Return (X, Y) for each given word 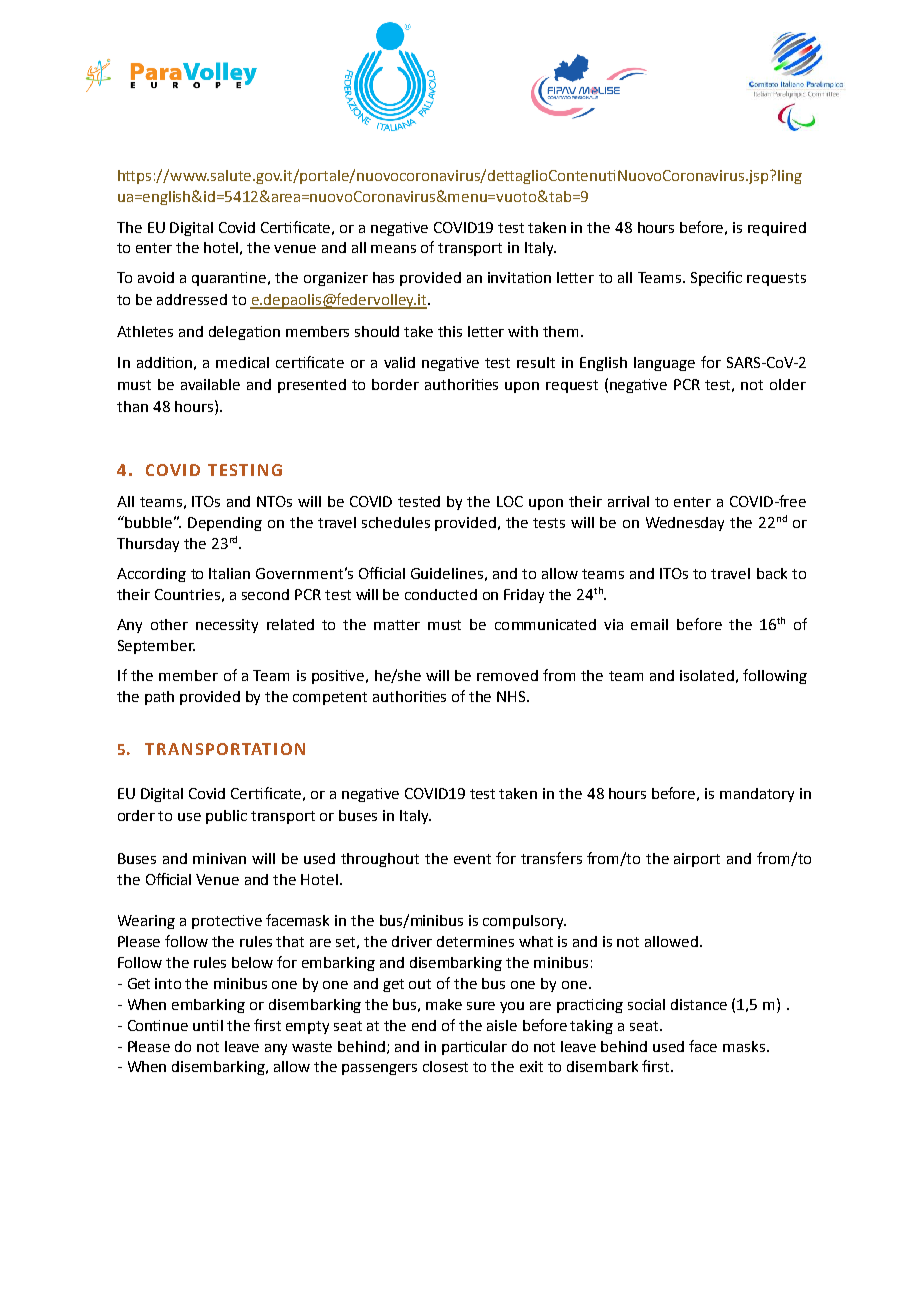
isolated (707, 675)
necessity (227, 626)
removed (507, 675)
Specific (716, 278)
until (208, 1025)
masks (744, 1046)
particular (474, 1048)
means (393, 249)
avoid (156, 277)
